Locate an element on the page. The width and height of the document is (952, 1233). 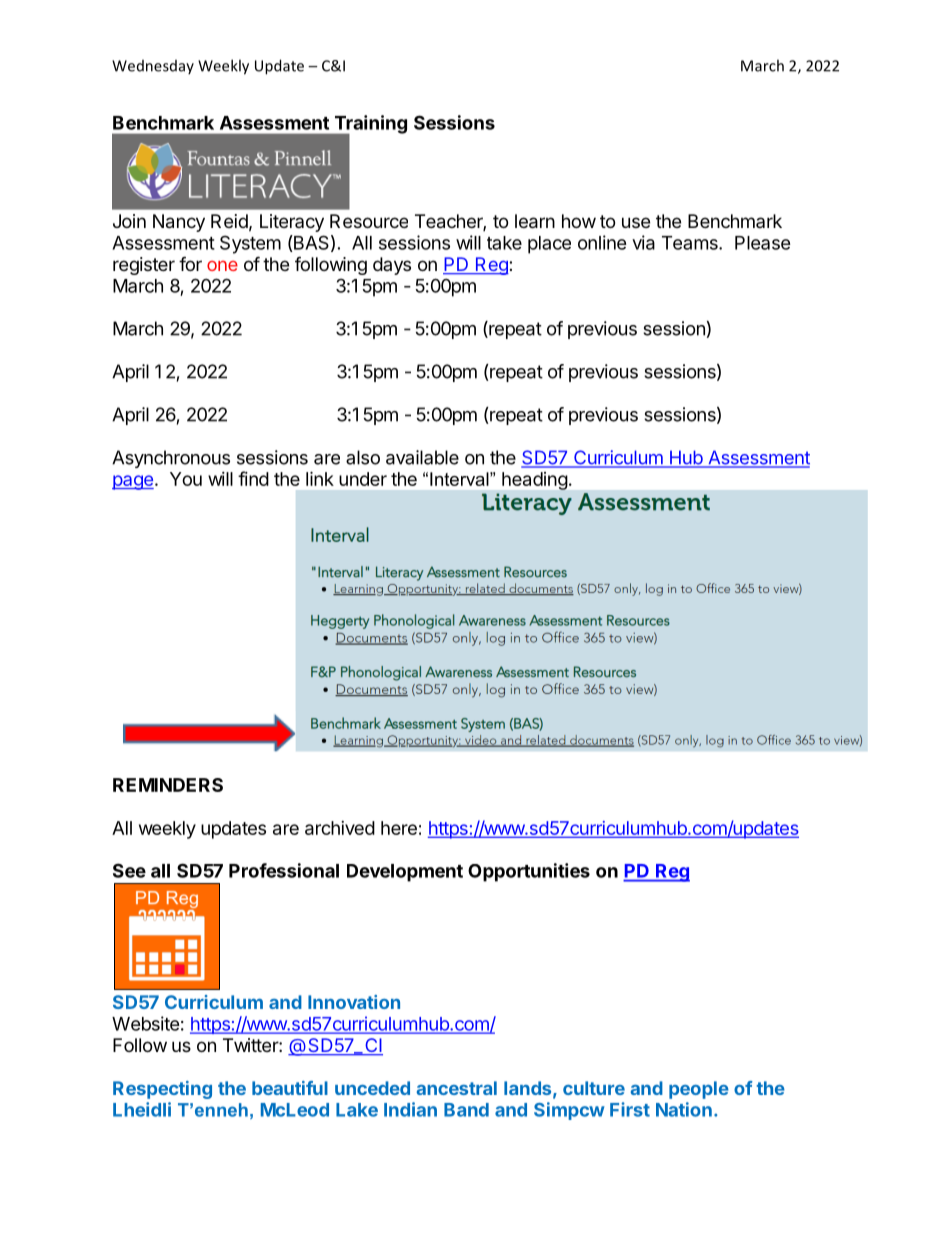
here is located at coordinates (399, 828).
